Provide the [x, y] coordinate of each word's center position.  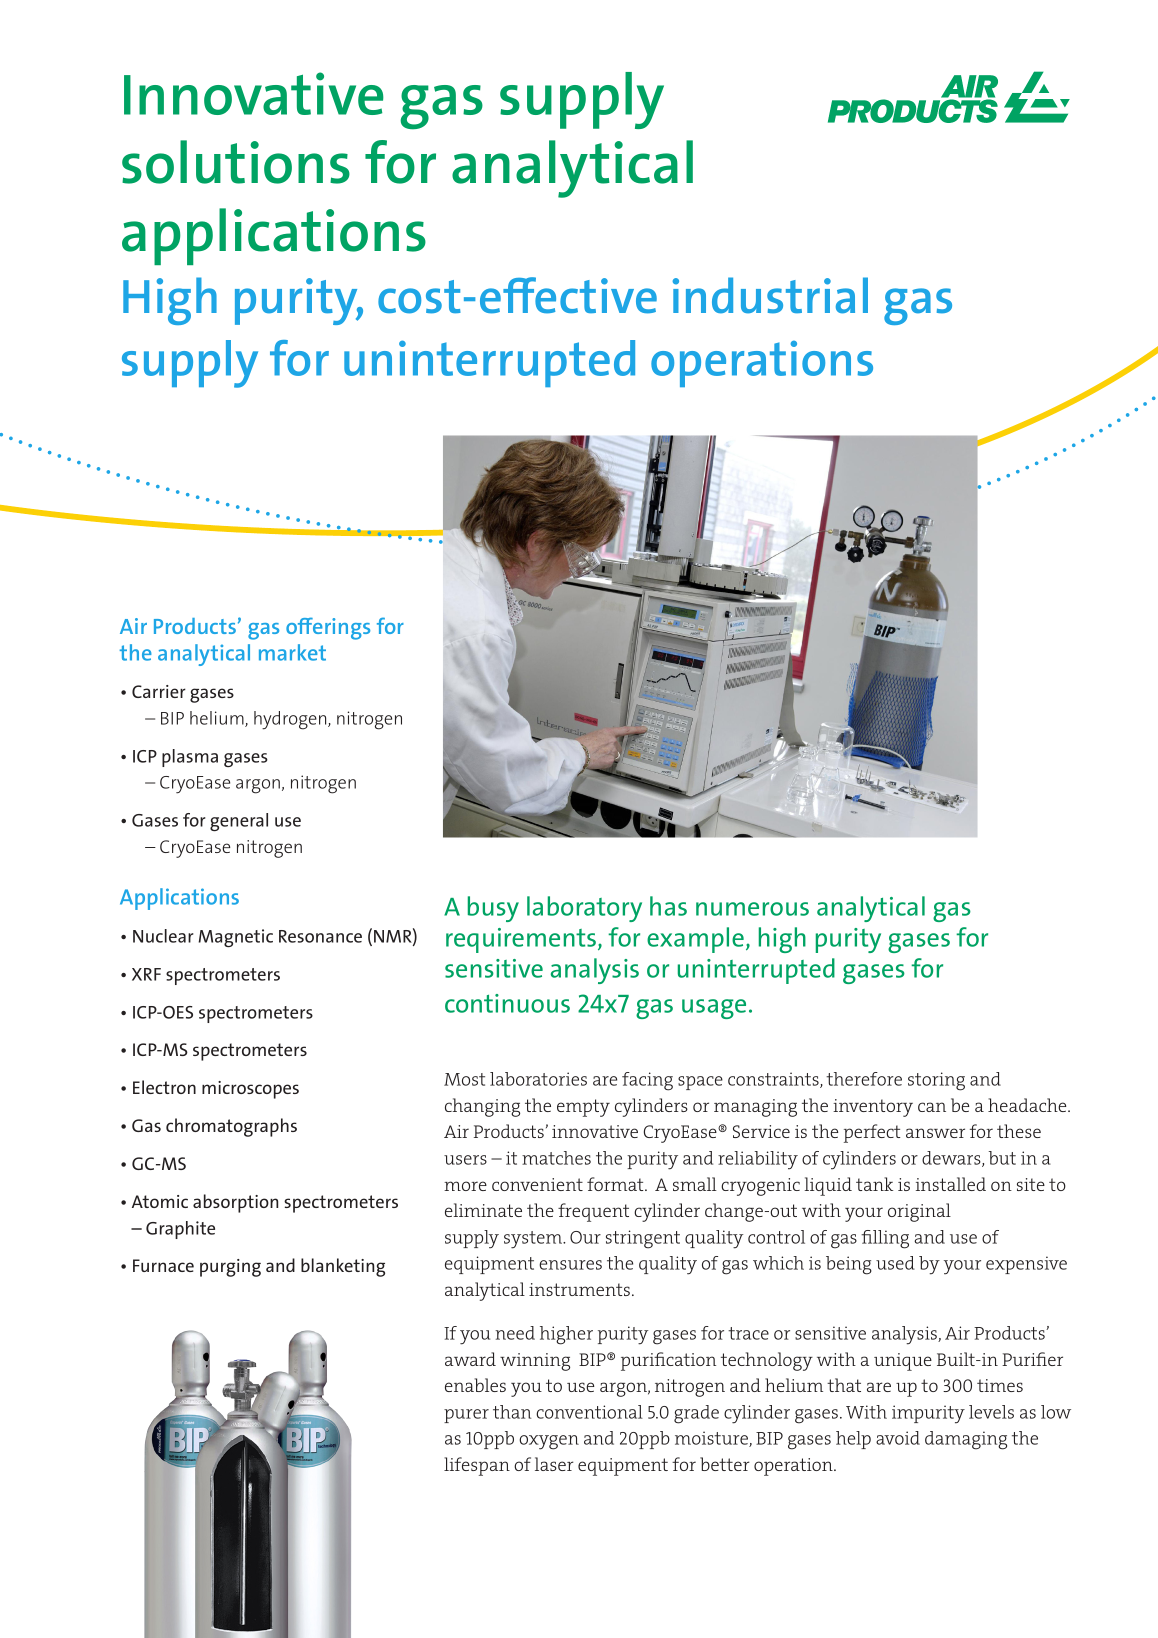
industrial [770, 295]
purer [466, 1416]
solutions [236, 162]
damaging [966, 1440]
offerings [328, 628]
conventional [589, 1412]
